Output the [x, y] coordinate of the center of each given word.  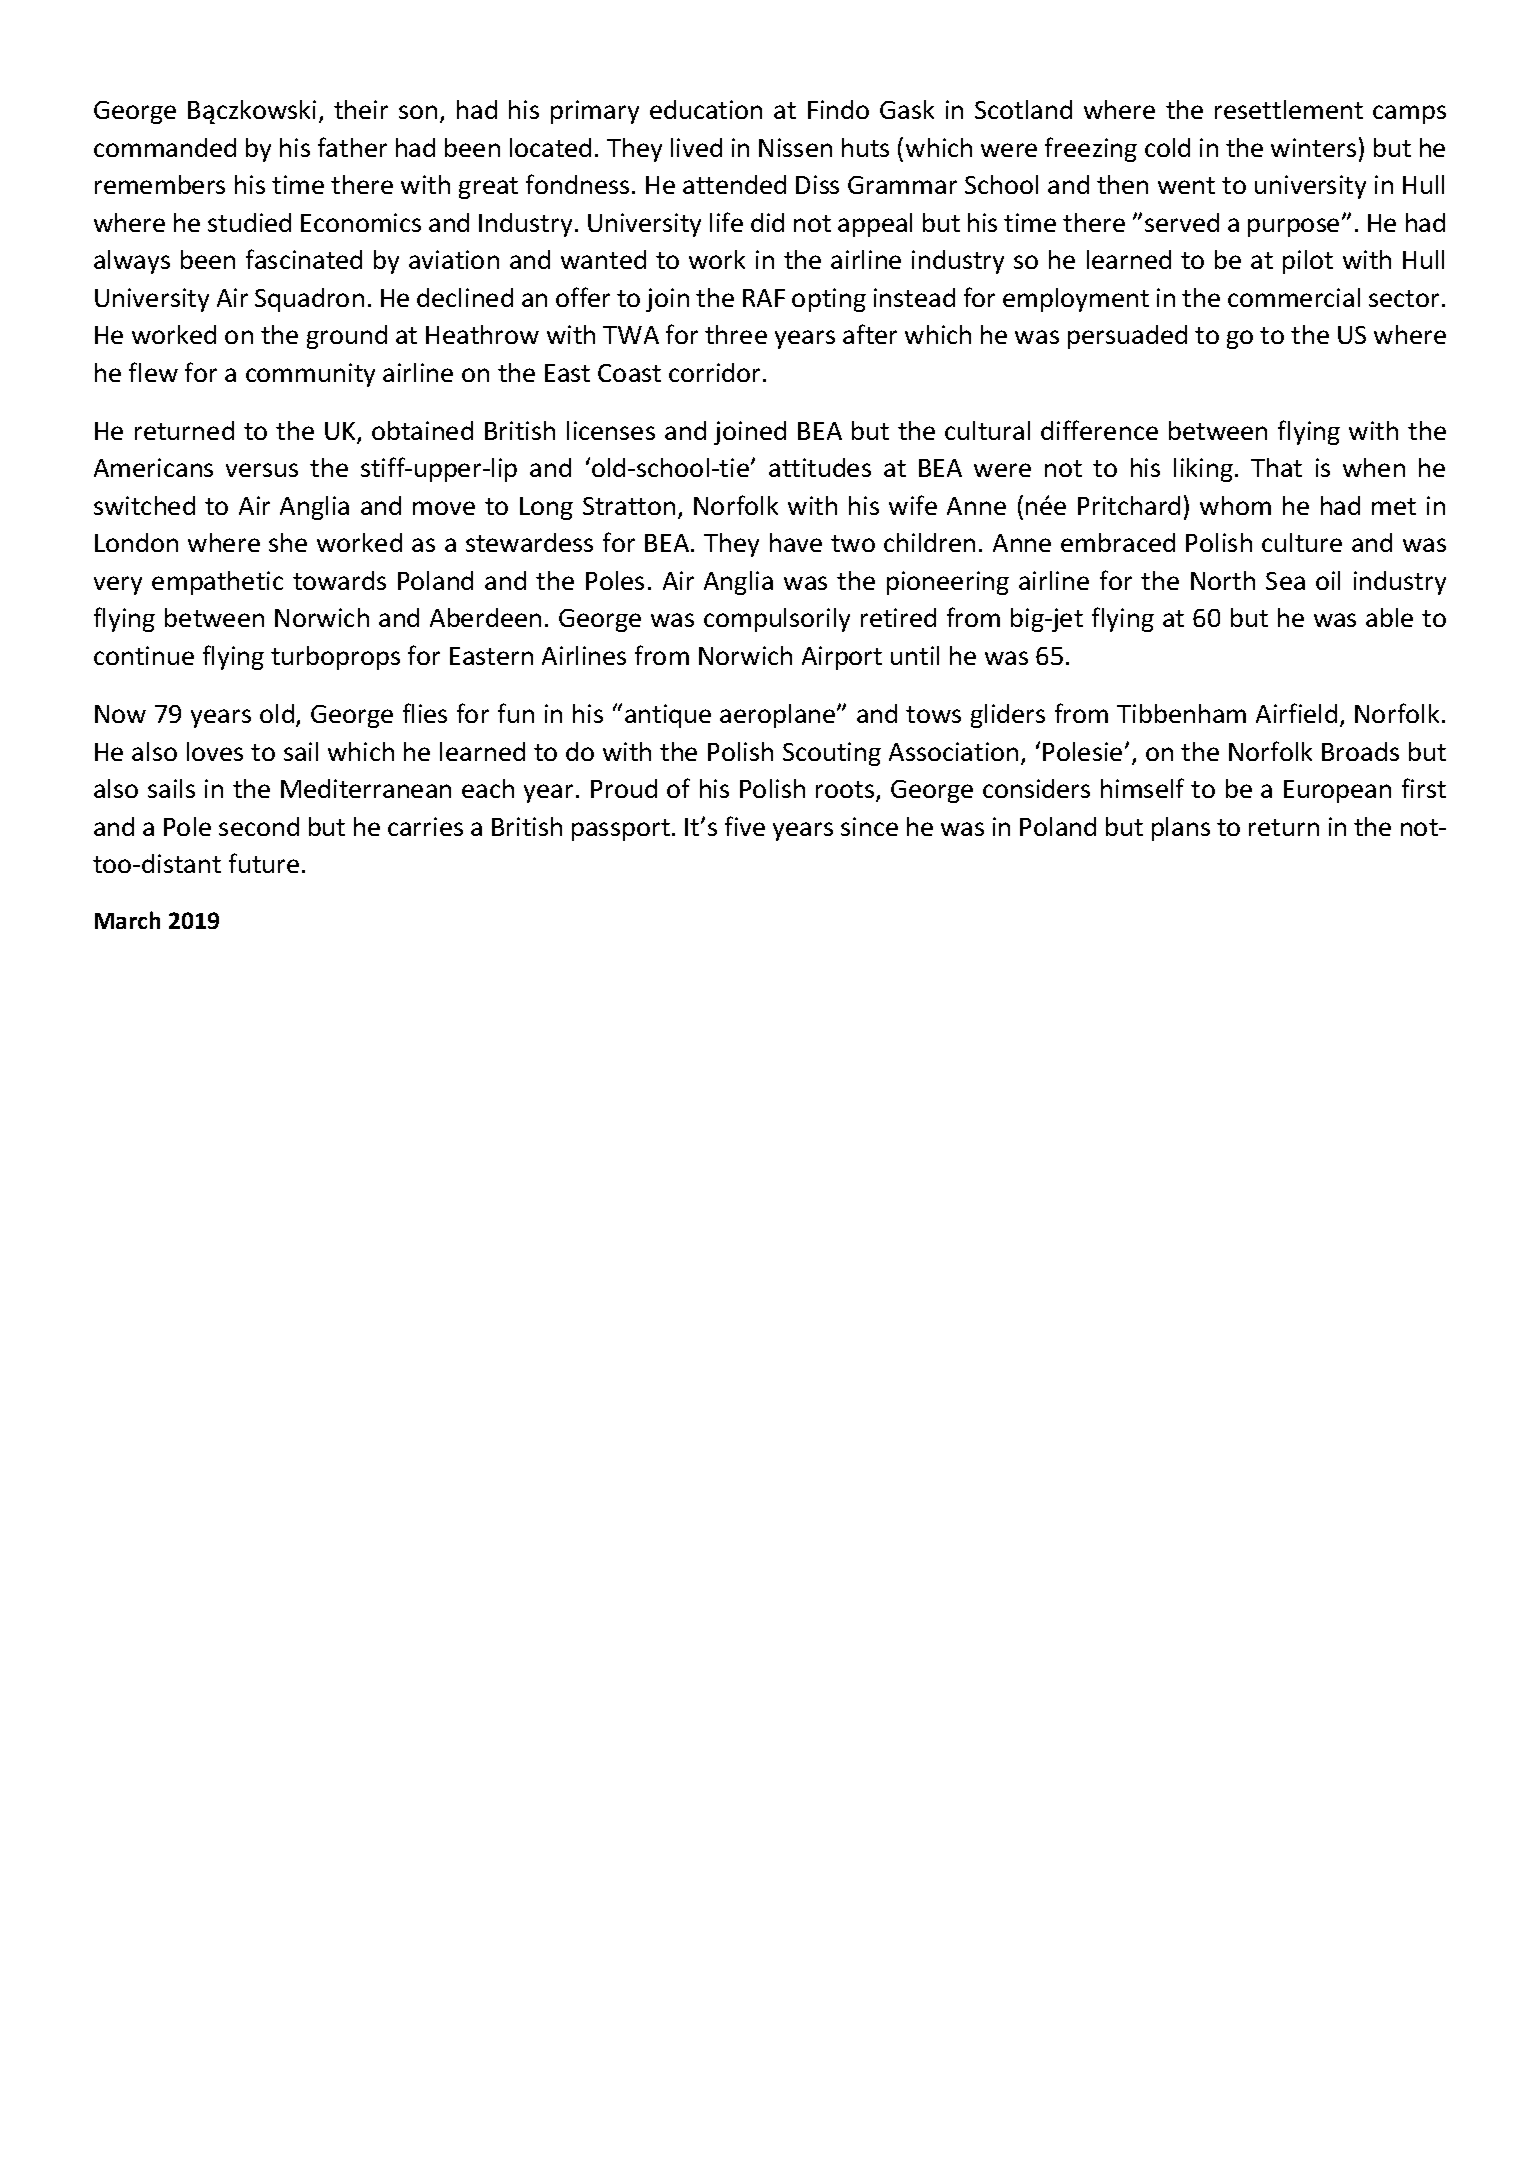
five [745, 826]
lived [696, 147]
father [352, 147]
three [736, 334]
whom [1235, 505]
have [796, 542]
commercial [1294, 297]
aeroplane [779, 716]
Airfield [1296, 713]
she [288, 542]
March [127, 920]
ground [347, 337]
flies [425, 713]
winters [1313, 147]
